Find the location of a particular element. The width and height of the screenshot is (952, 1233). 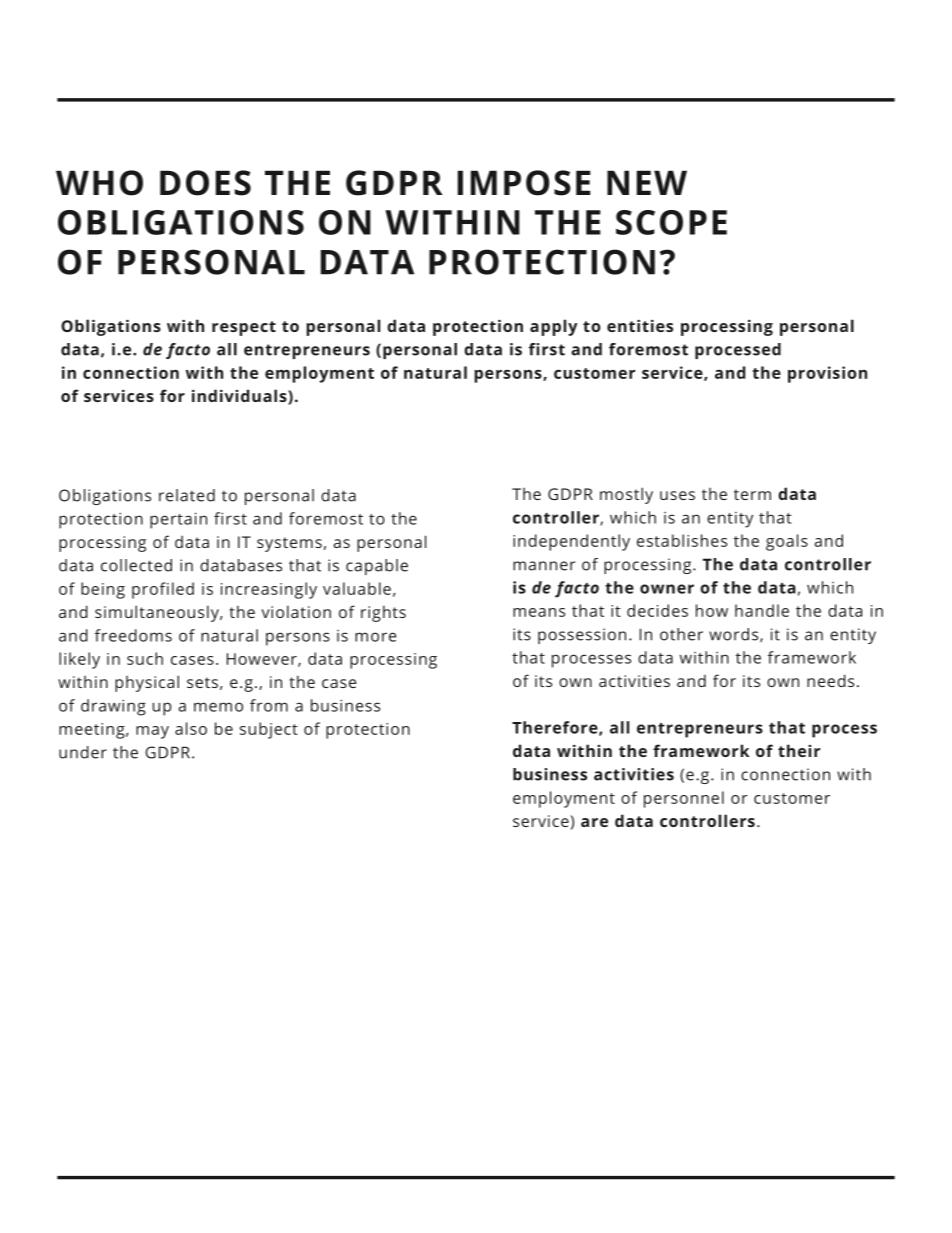

independently is located at coordinates (571, 542).
